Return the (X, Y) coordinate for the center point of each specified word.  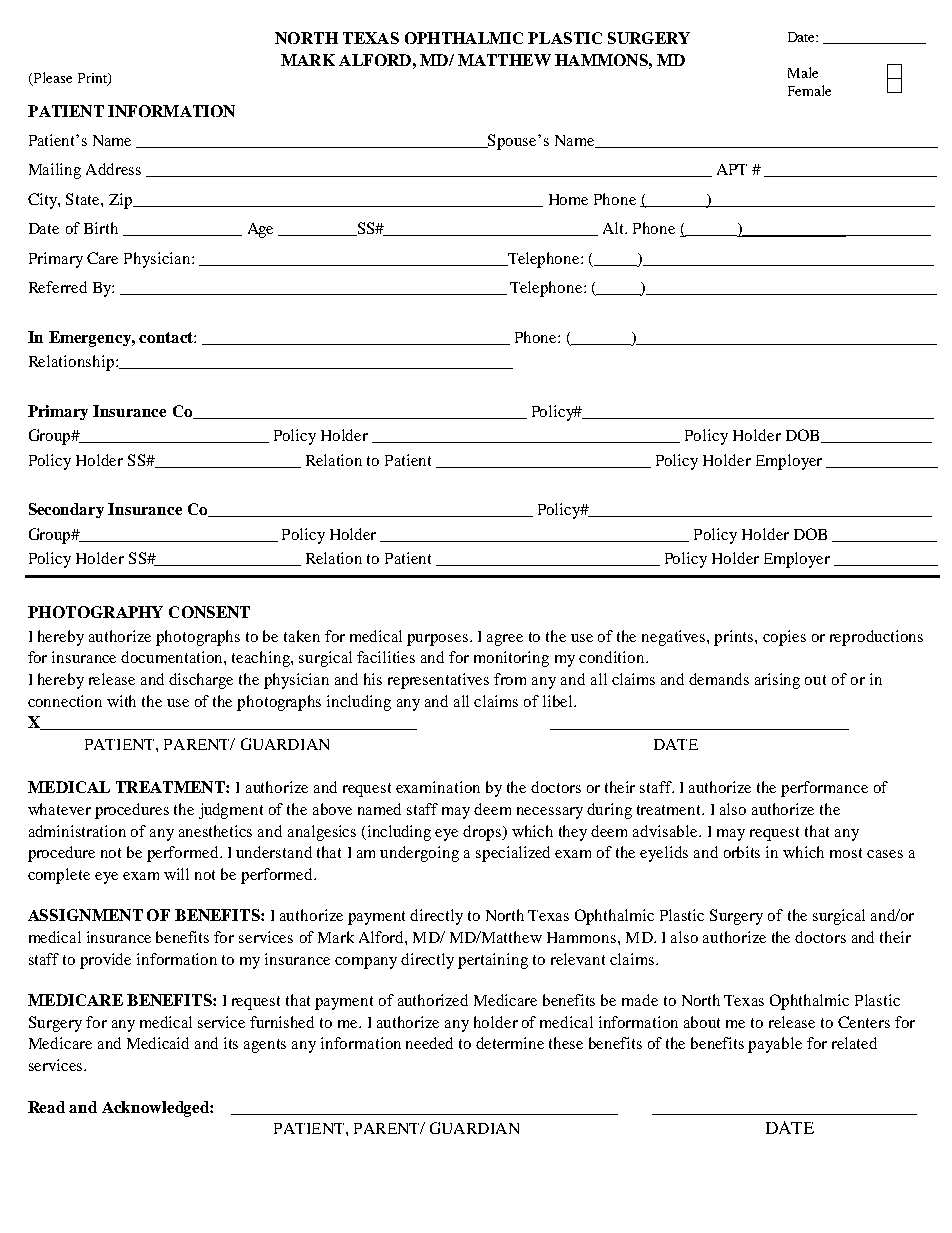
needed (429, 1043)
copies (784, 638)
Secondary (66, 510)
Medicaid (158, 1043)
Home (568, 199)
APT (732, 169)
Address (113, 169)
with (121, 701)
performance (824, 789)
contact (167, 337)
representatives (438, 681)
